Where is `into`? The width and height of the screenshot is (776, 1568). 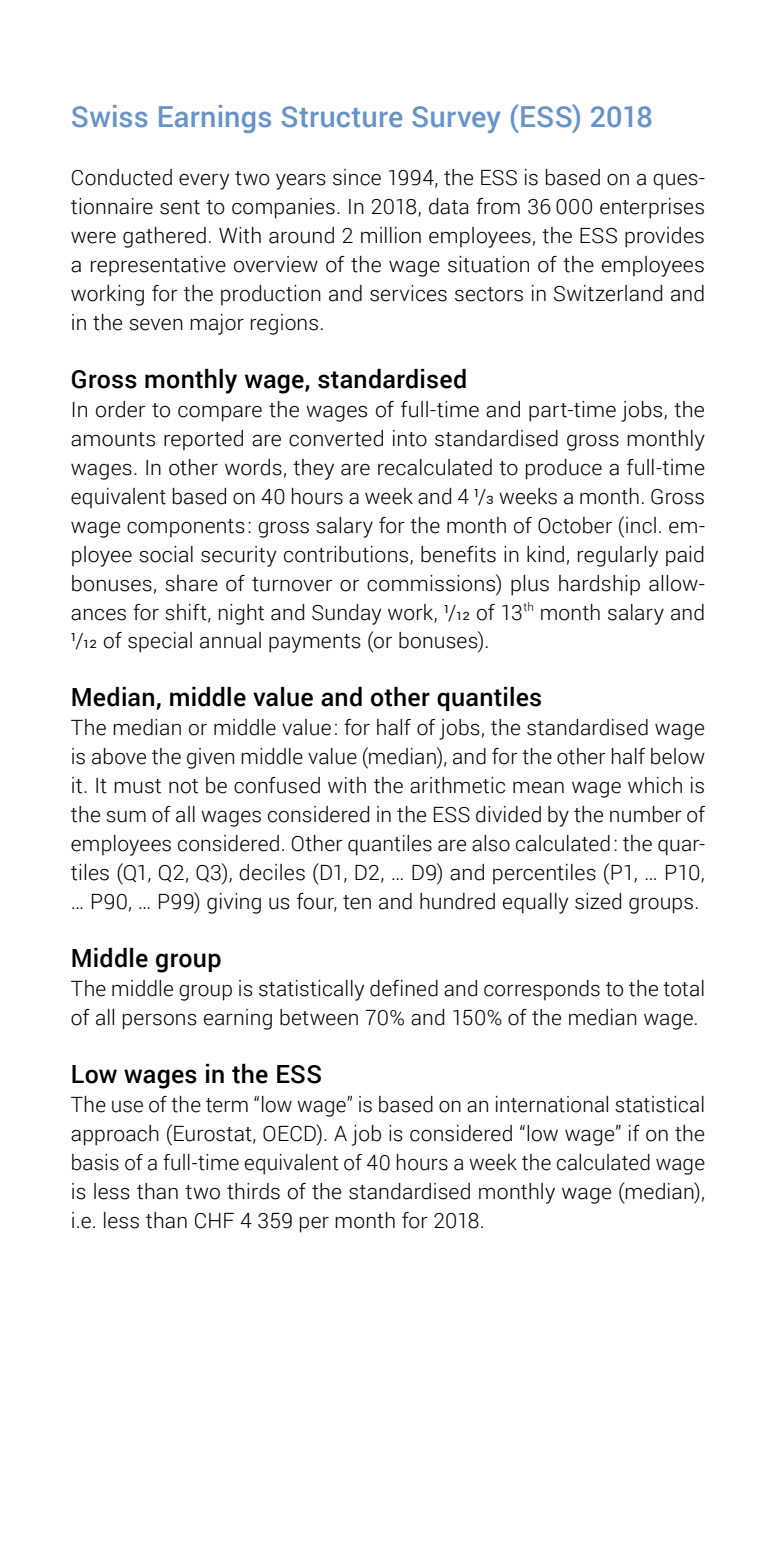
into is located at coordinates (410, 438).
